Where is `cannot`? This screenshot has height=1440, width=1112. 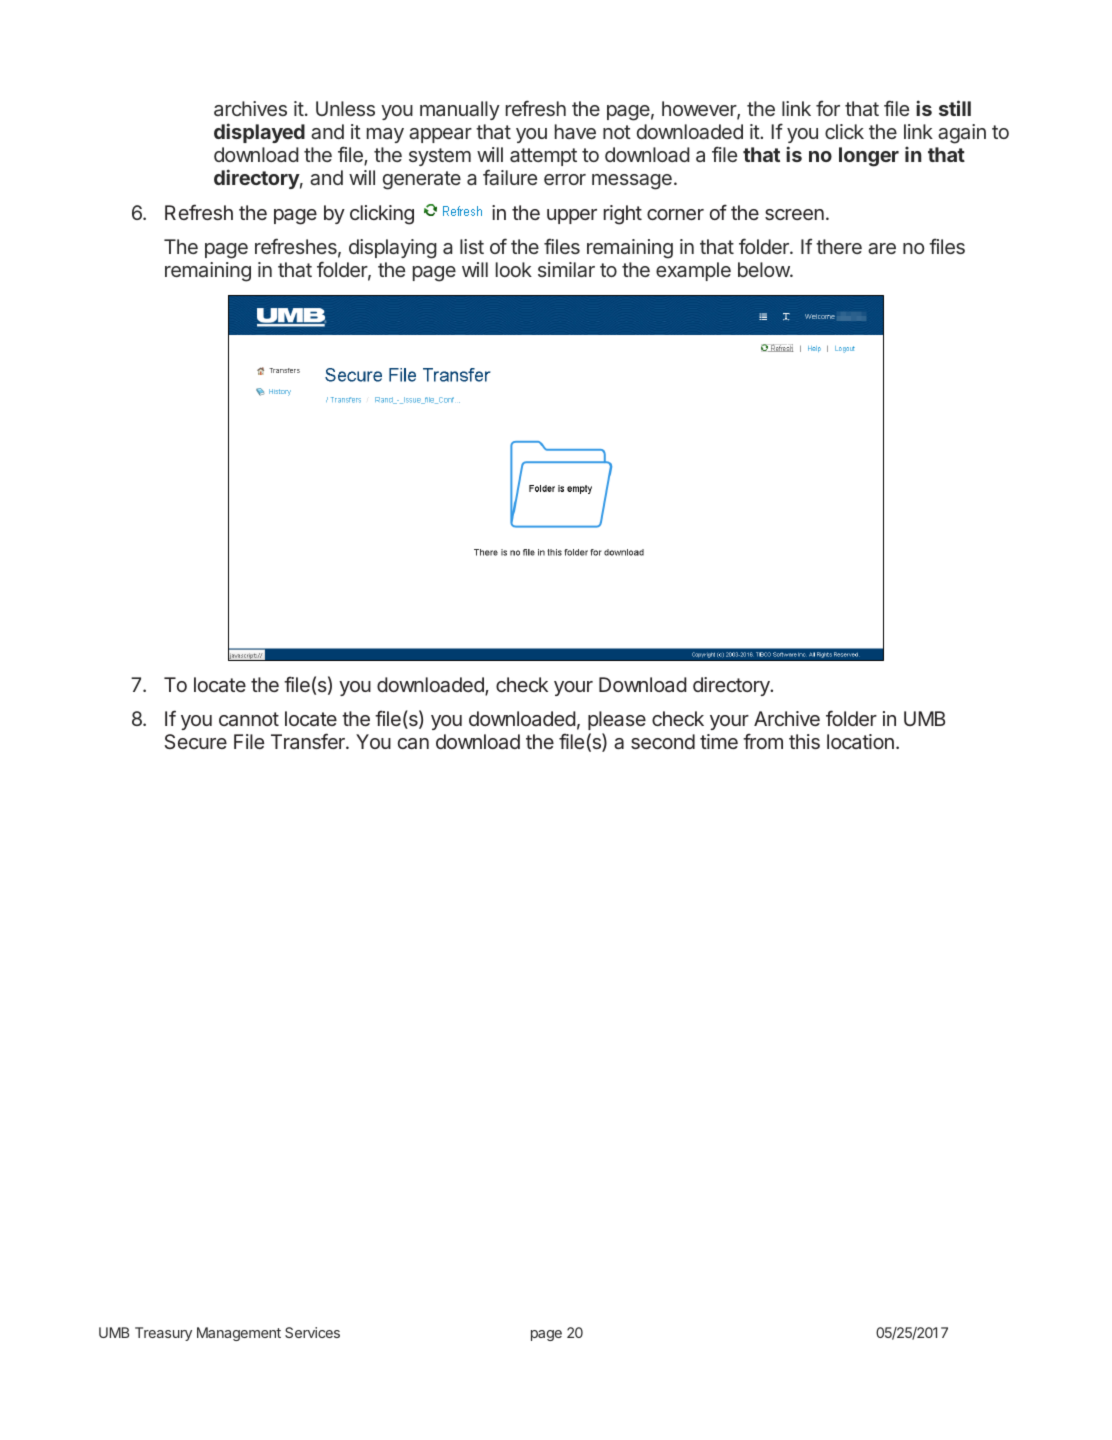
cannot is located at coordinates (249, 719).
